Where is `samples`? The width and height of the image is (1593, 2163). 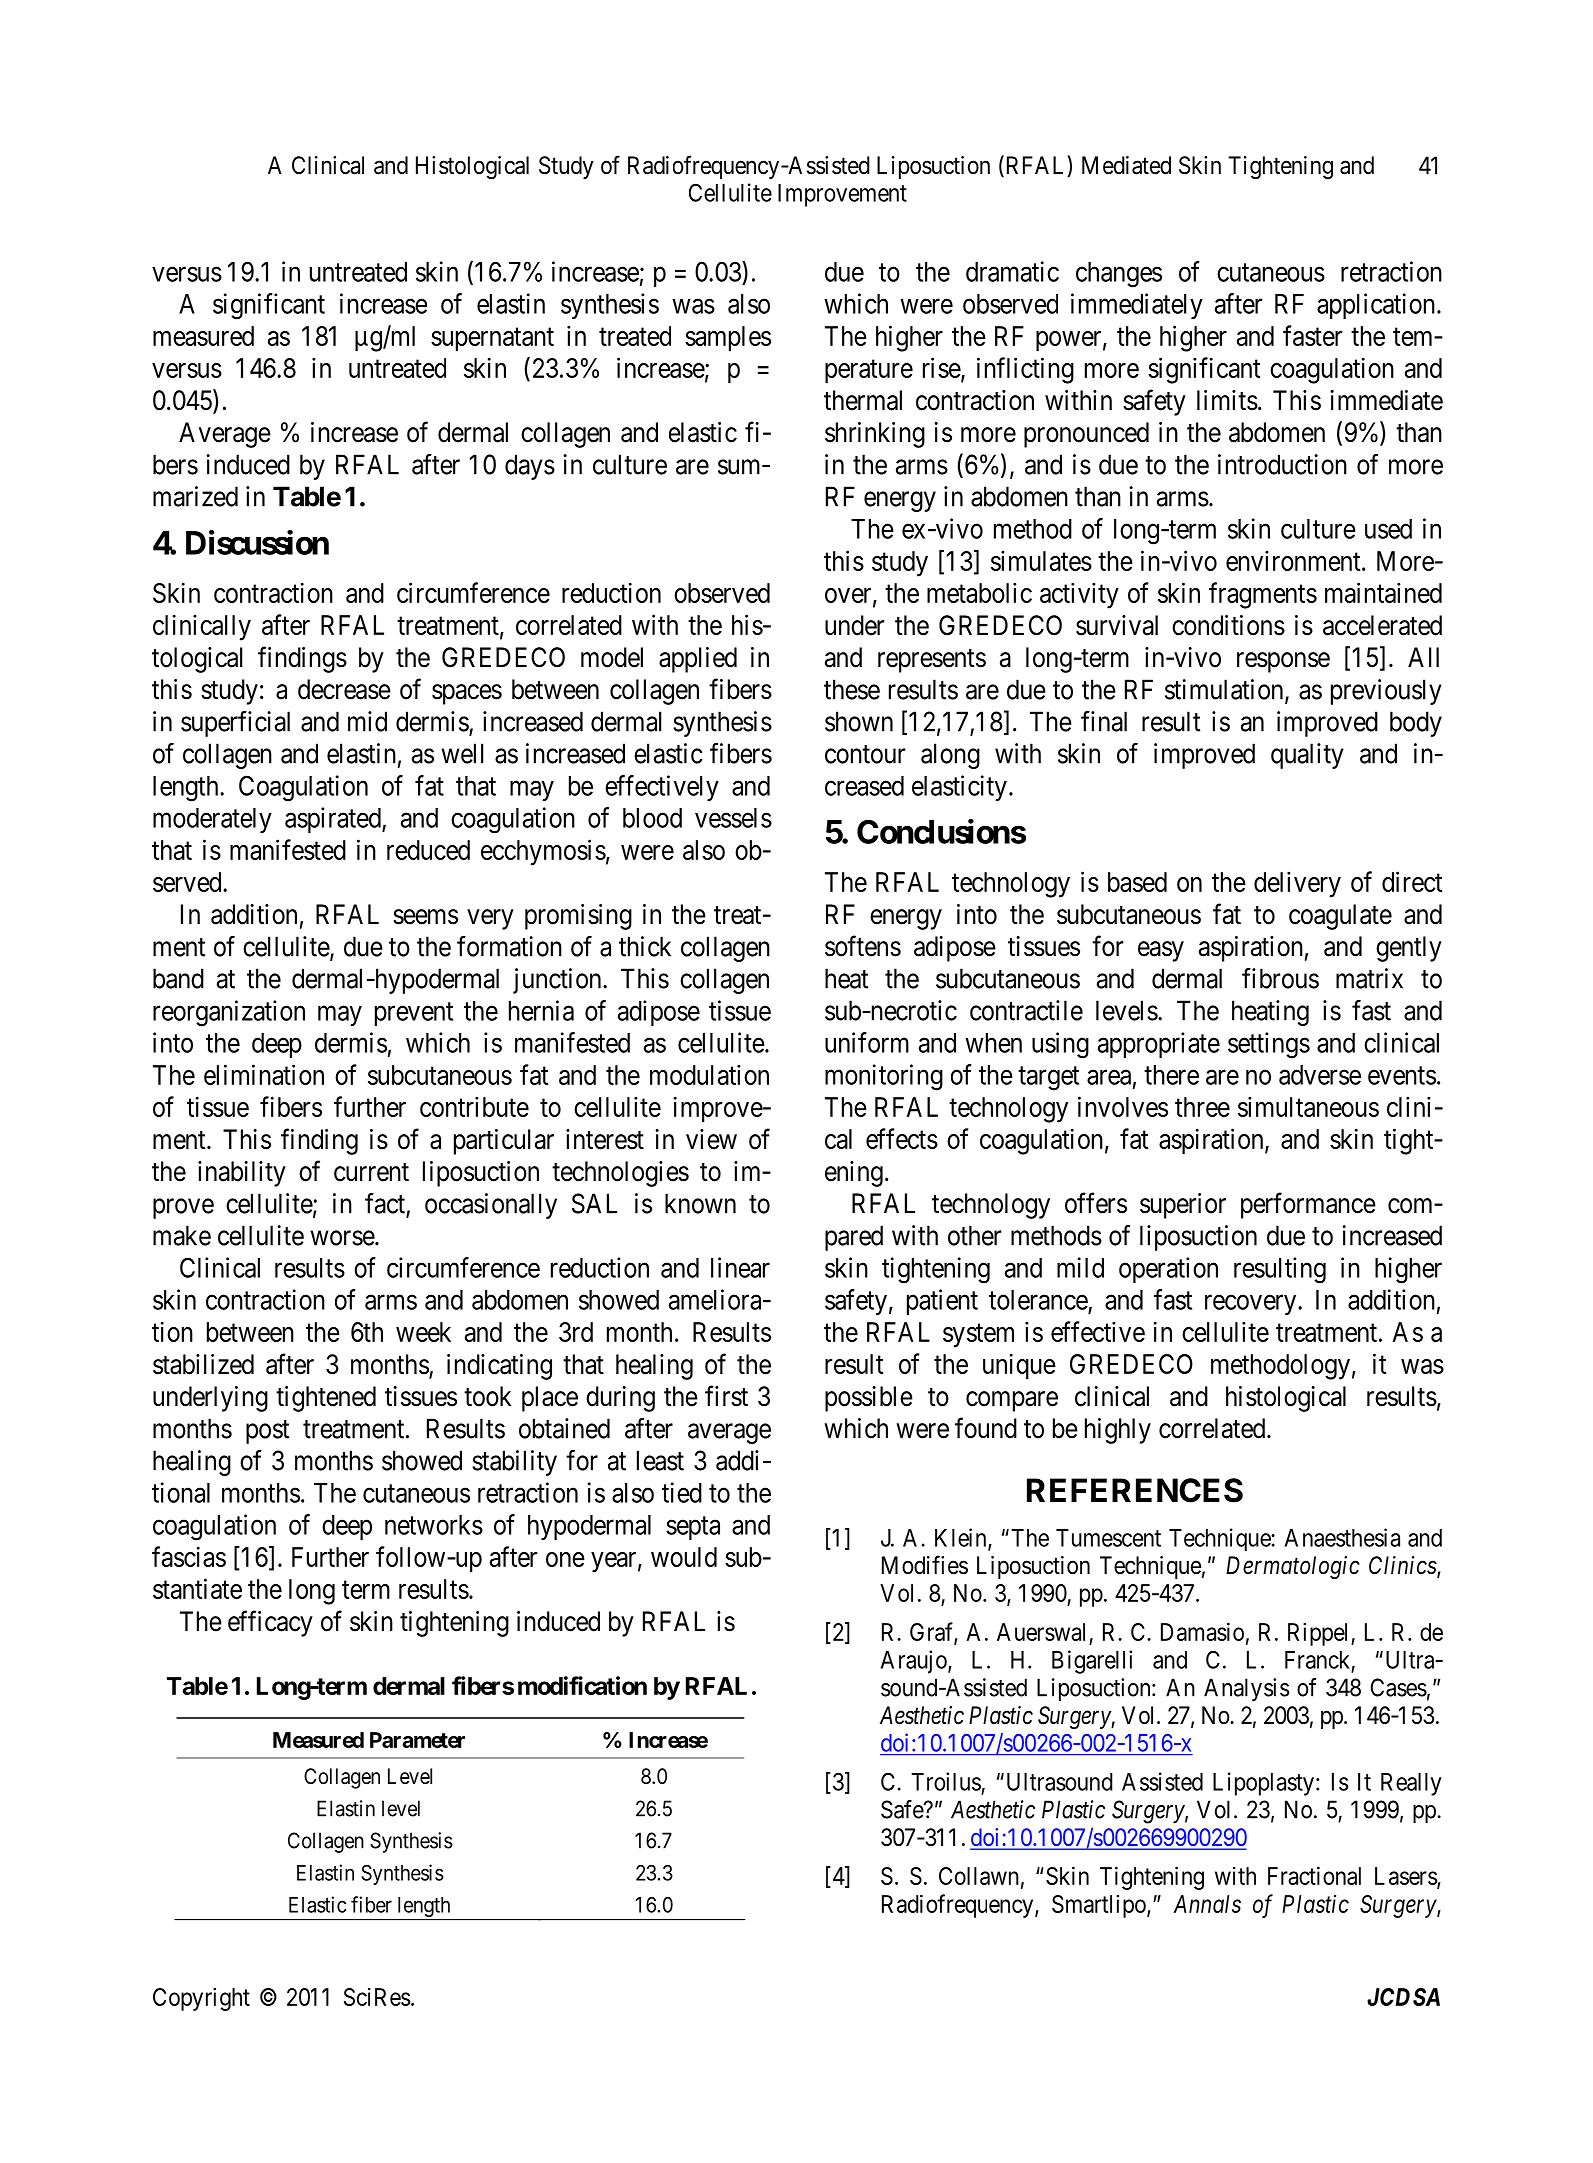 samples is located at coordinates (728, 339).
